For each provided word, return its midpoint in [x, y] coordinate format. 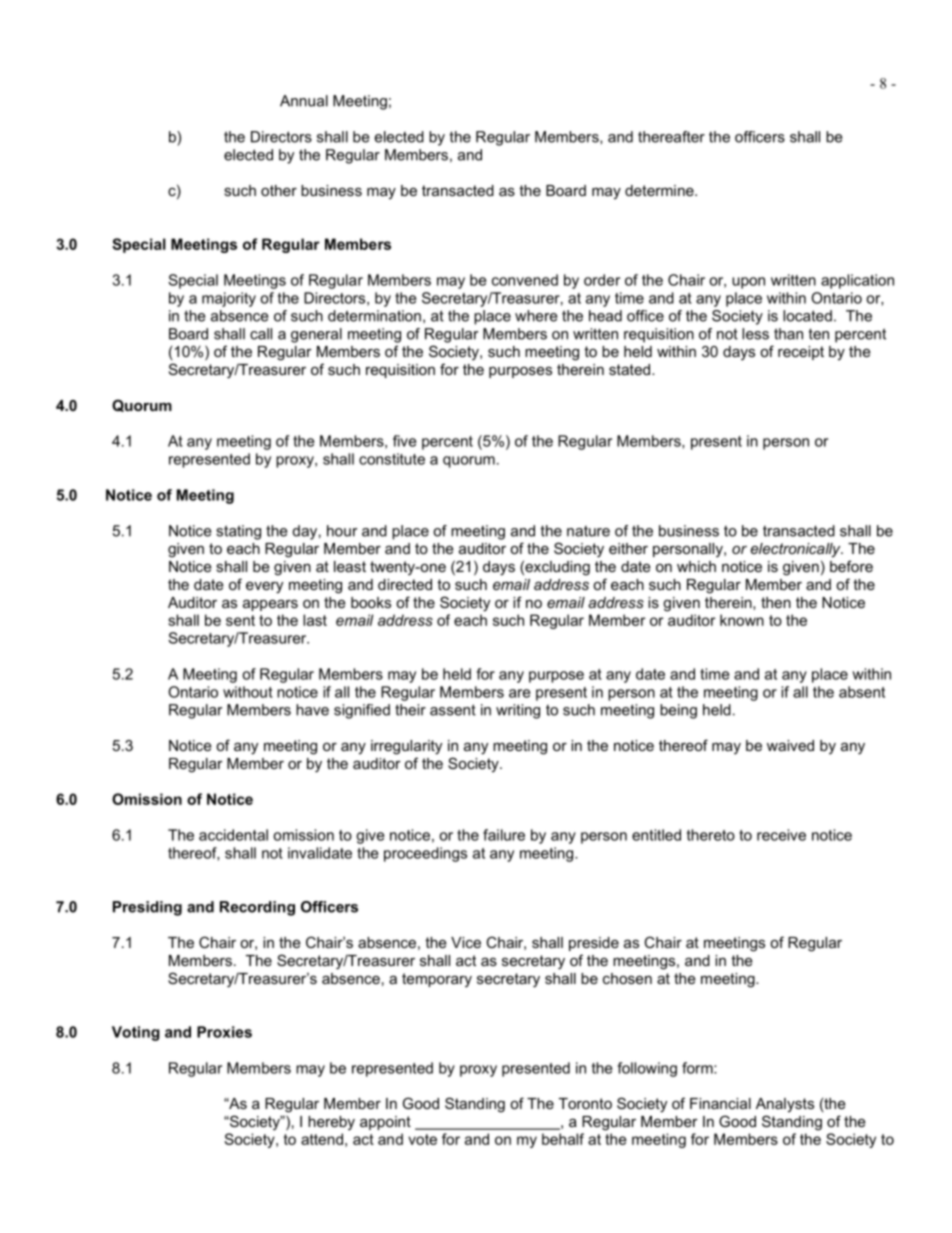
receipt [801, 353]
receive [781, 835]
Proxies [224, 1032]
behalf [563, 1139]
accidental [233, 835]
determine [660, 190]
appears [270, 605]
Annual [304, 101]
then [776, 602]
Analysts [785, 1105]
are [519, 693]
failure [504, 835]
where [536, 316]
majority [229, 299]
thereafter [671, 137]
